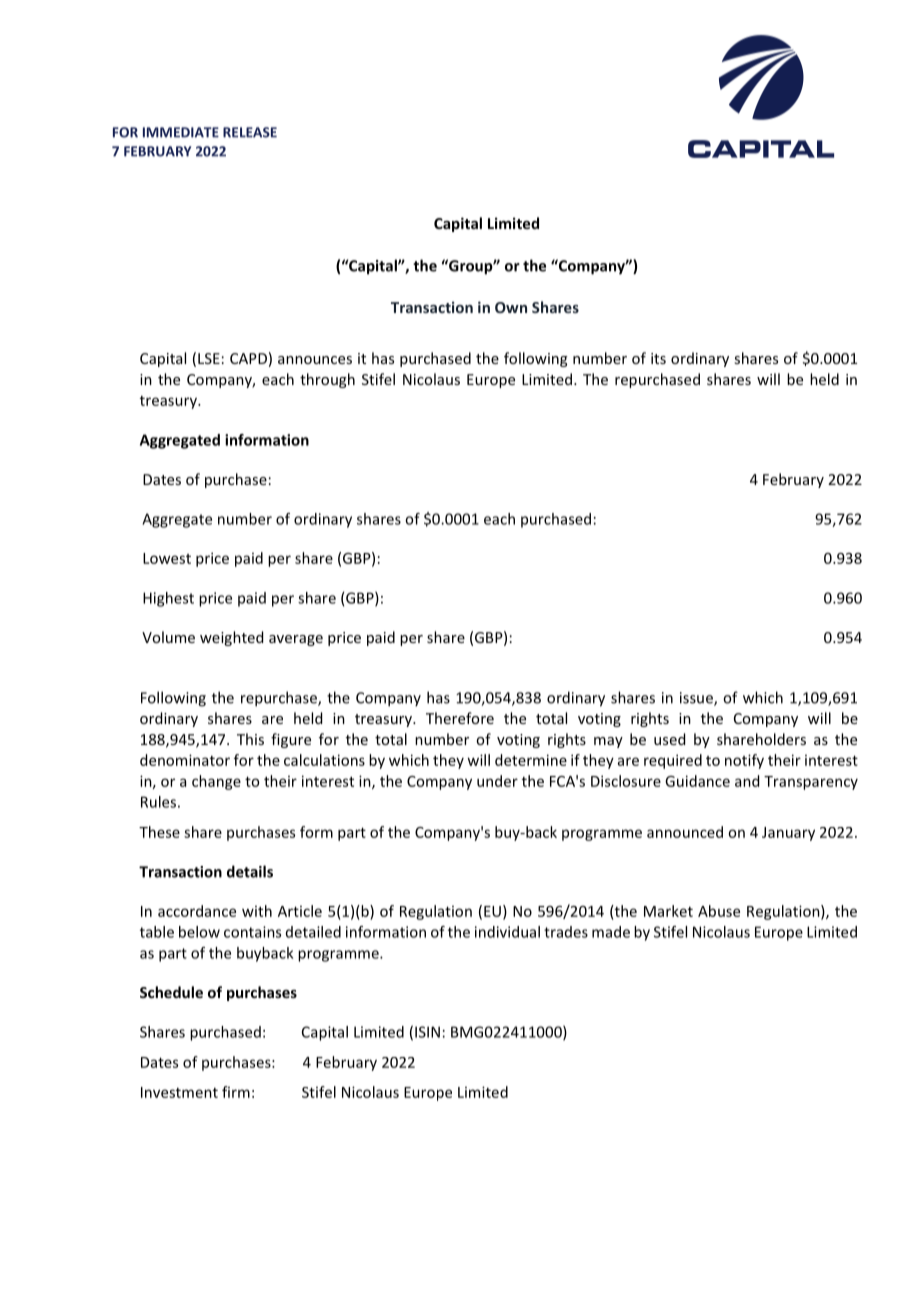  What do you see at coordinates (250, 132) in the document?
I see `RELEASE` at bounding box center [250, 132].
